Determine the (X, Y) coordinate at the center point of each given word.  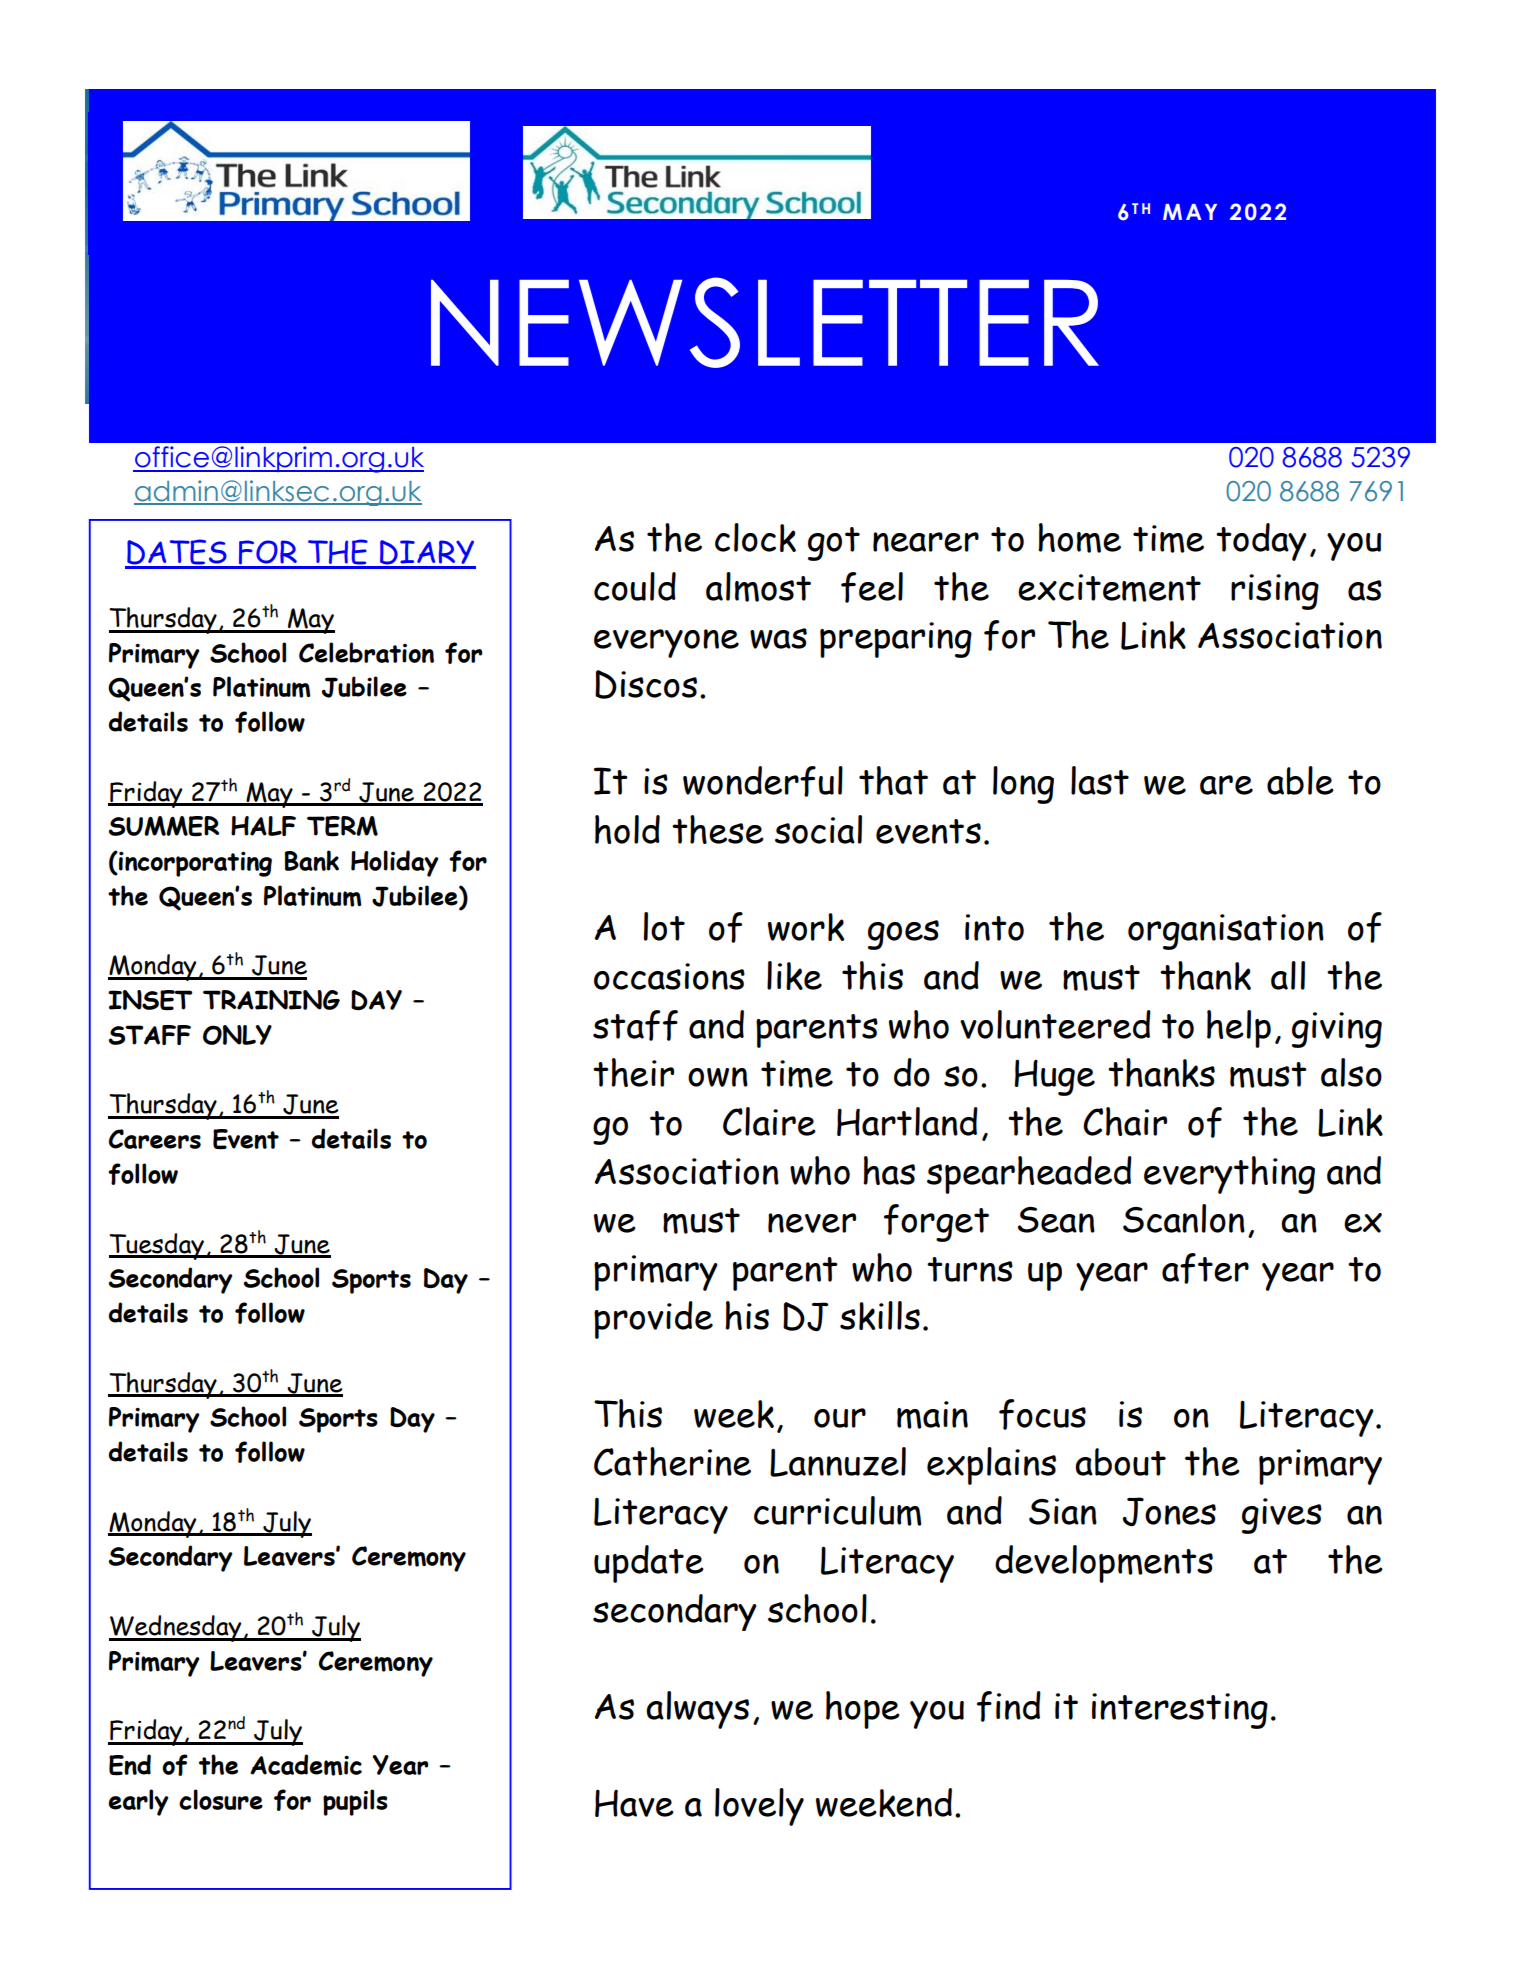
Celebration (366, 652)
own (718, 1077)
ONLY (237, 1035)
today (1261, 542)
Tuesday (157, 1246)
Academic (306, 1765)
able (1300, 780)
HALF (263, 826)
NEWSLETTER (765, 322)
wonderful (763, 781)
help (1239, 1029)
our (840, 1418)
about (1120, 1462)
